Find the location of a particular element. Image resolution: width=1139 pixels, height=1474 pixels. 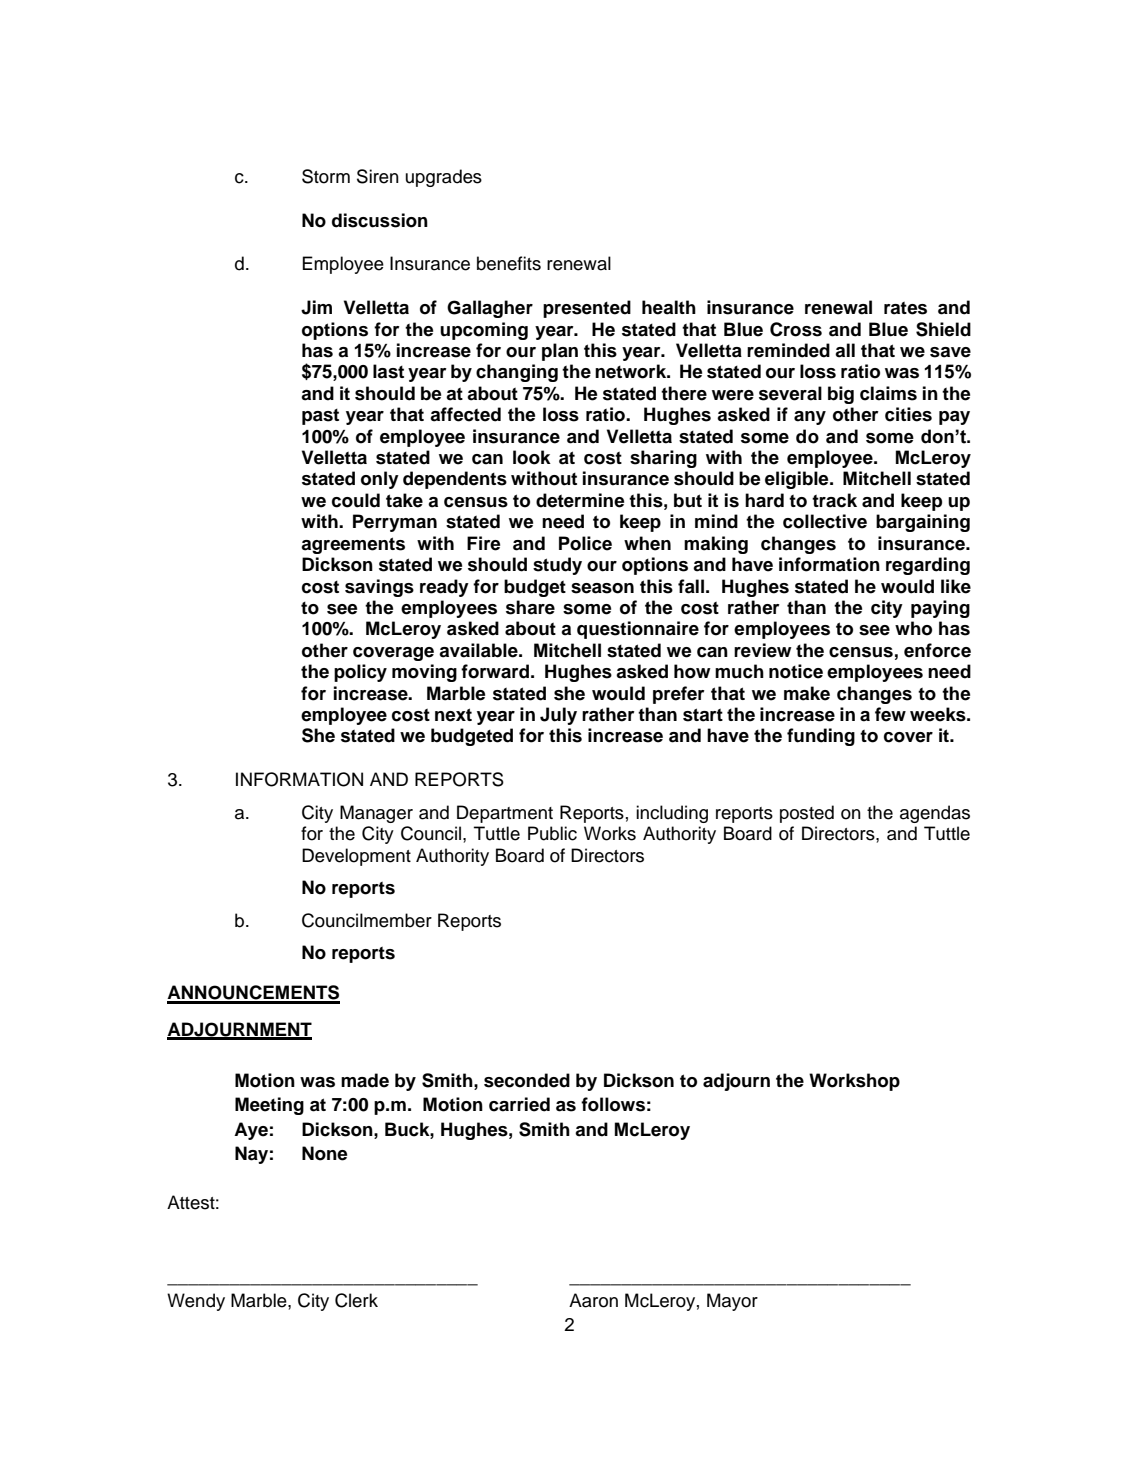

regarding is located at coordinates (928, 566).
